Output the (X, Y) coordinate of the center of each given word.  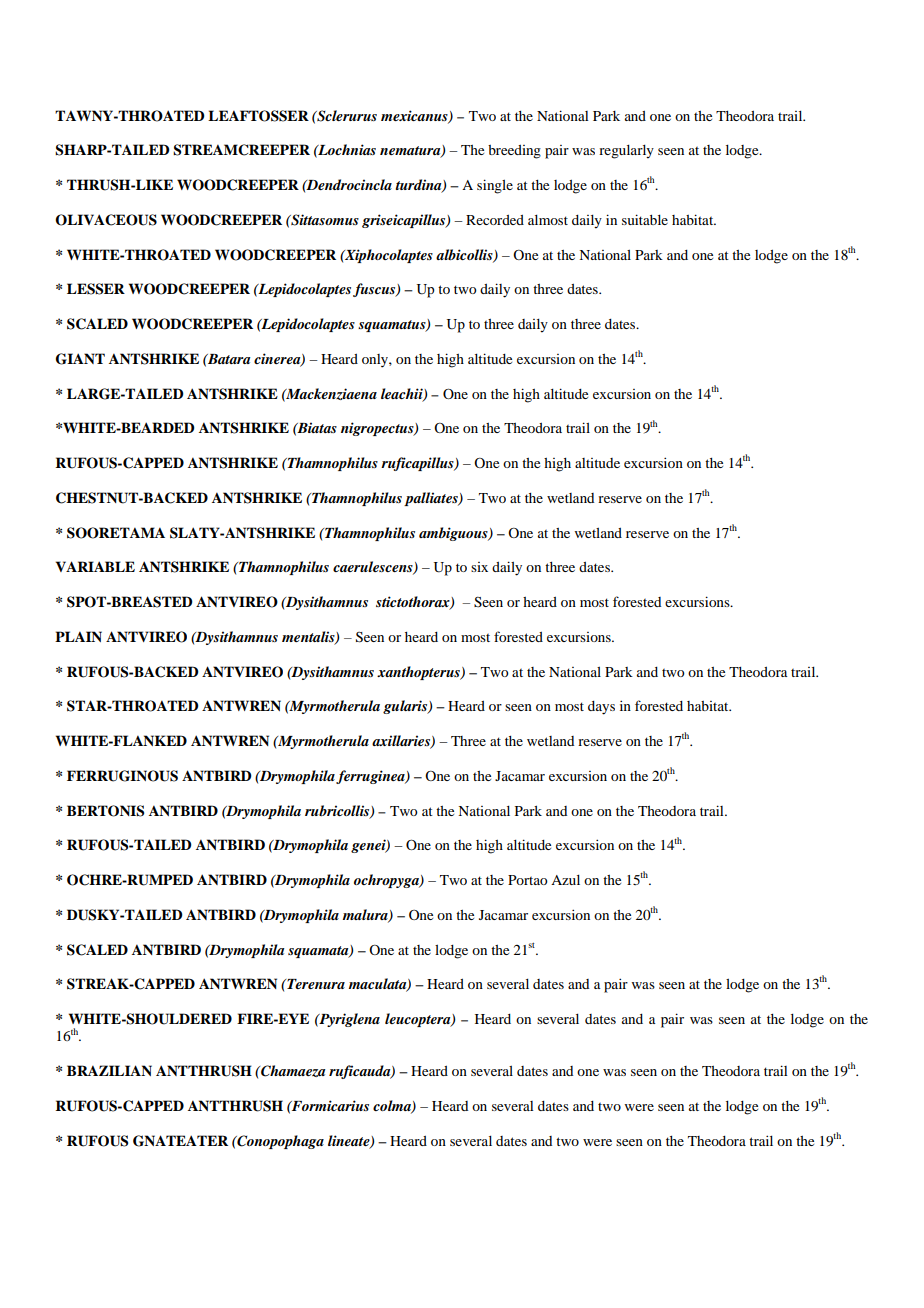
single (495, 186)
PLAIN (78, 636)
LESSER (96, 289)
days (601, 708)
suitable (645, 219)
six (479, 567)
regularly (626, 152)
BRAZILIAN (109, 1070)
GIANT (80, 359)
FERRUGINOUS (122, 776)
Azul (565, 880)
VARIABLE (95, 566)
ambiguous (454, 534)
